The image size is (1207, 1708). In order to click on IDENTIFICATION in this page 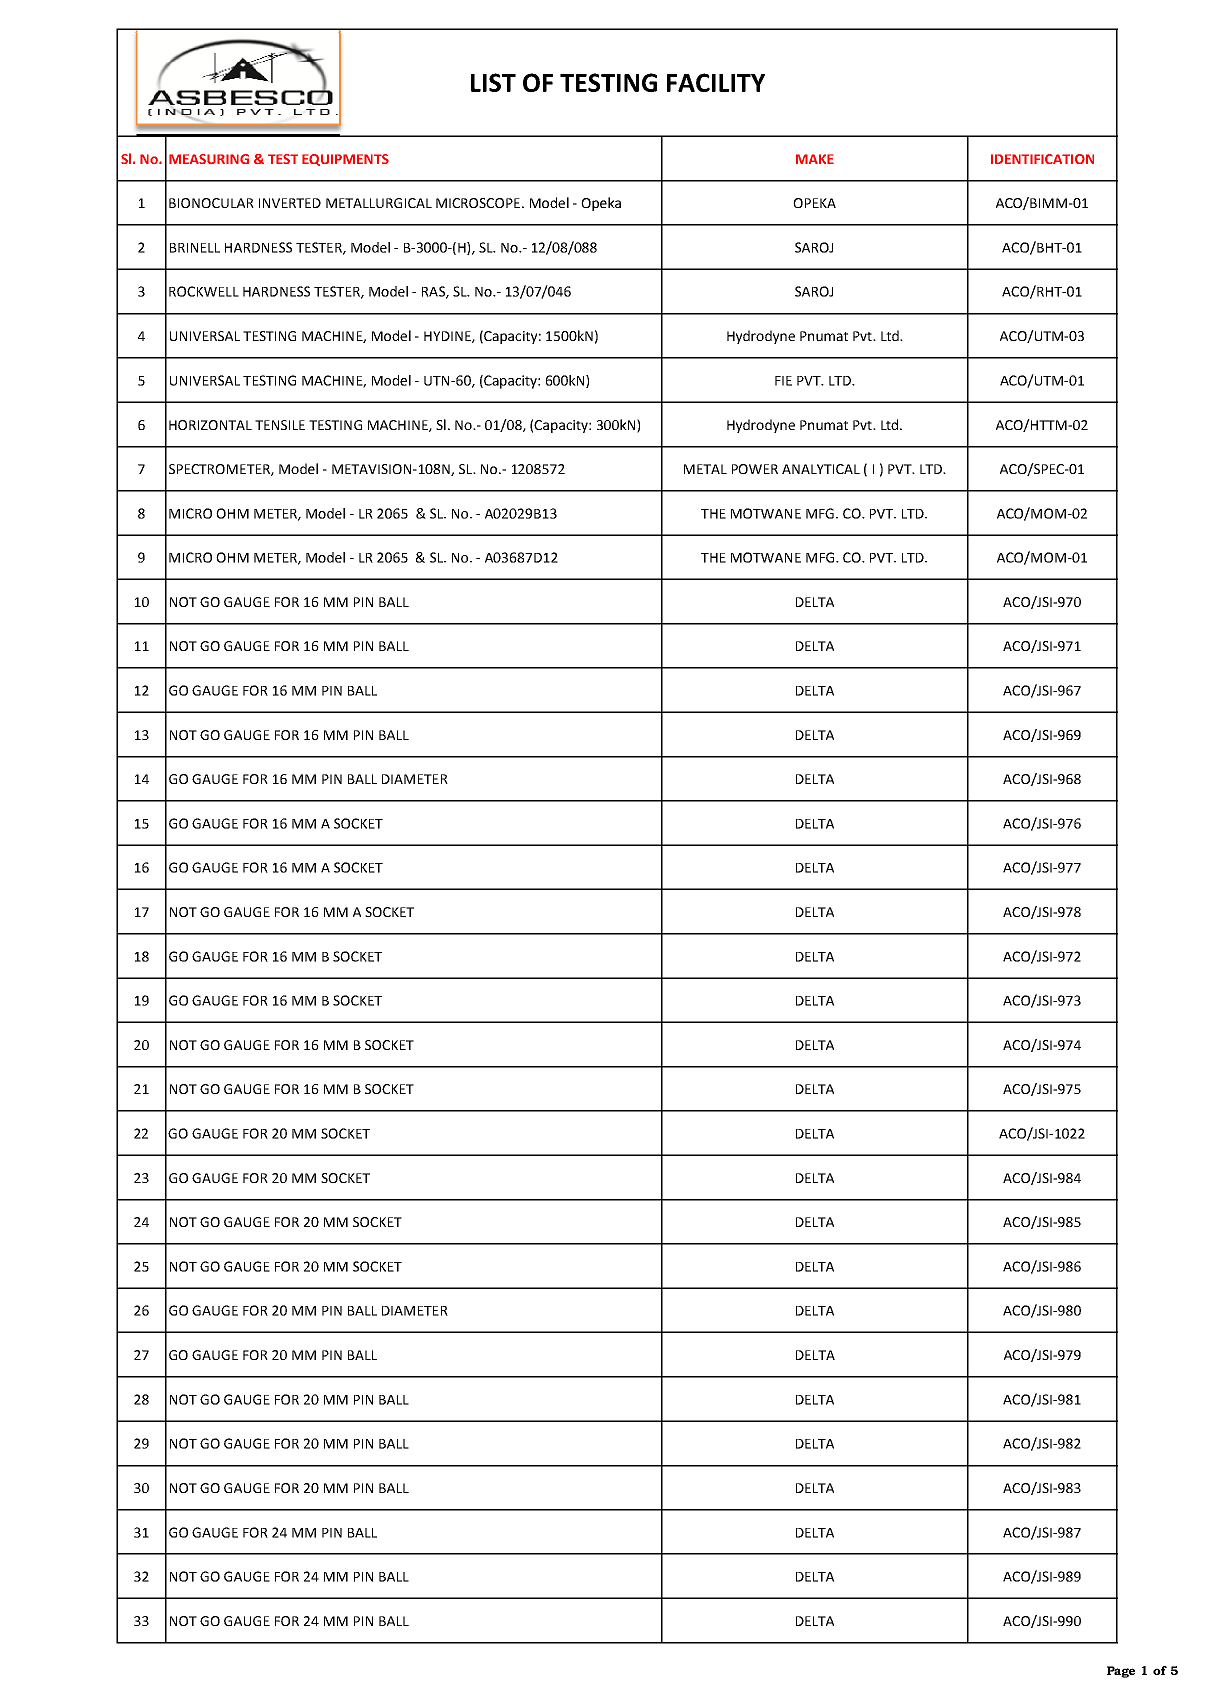, I will do `click(1042, 159)`.
